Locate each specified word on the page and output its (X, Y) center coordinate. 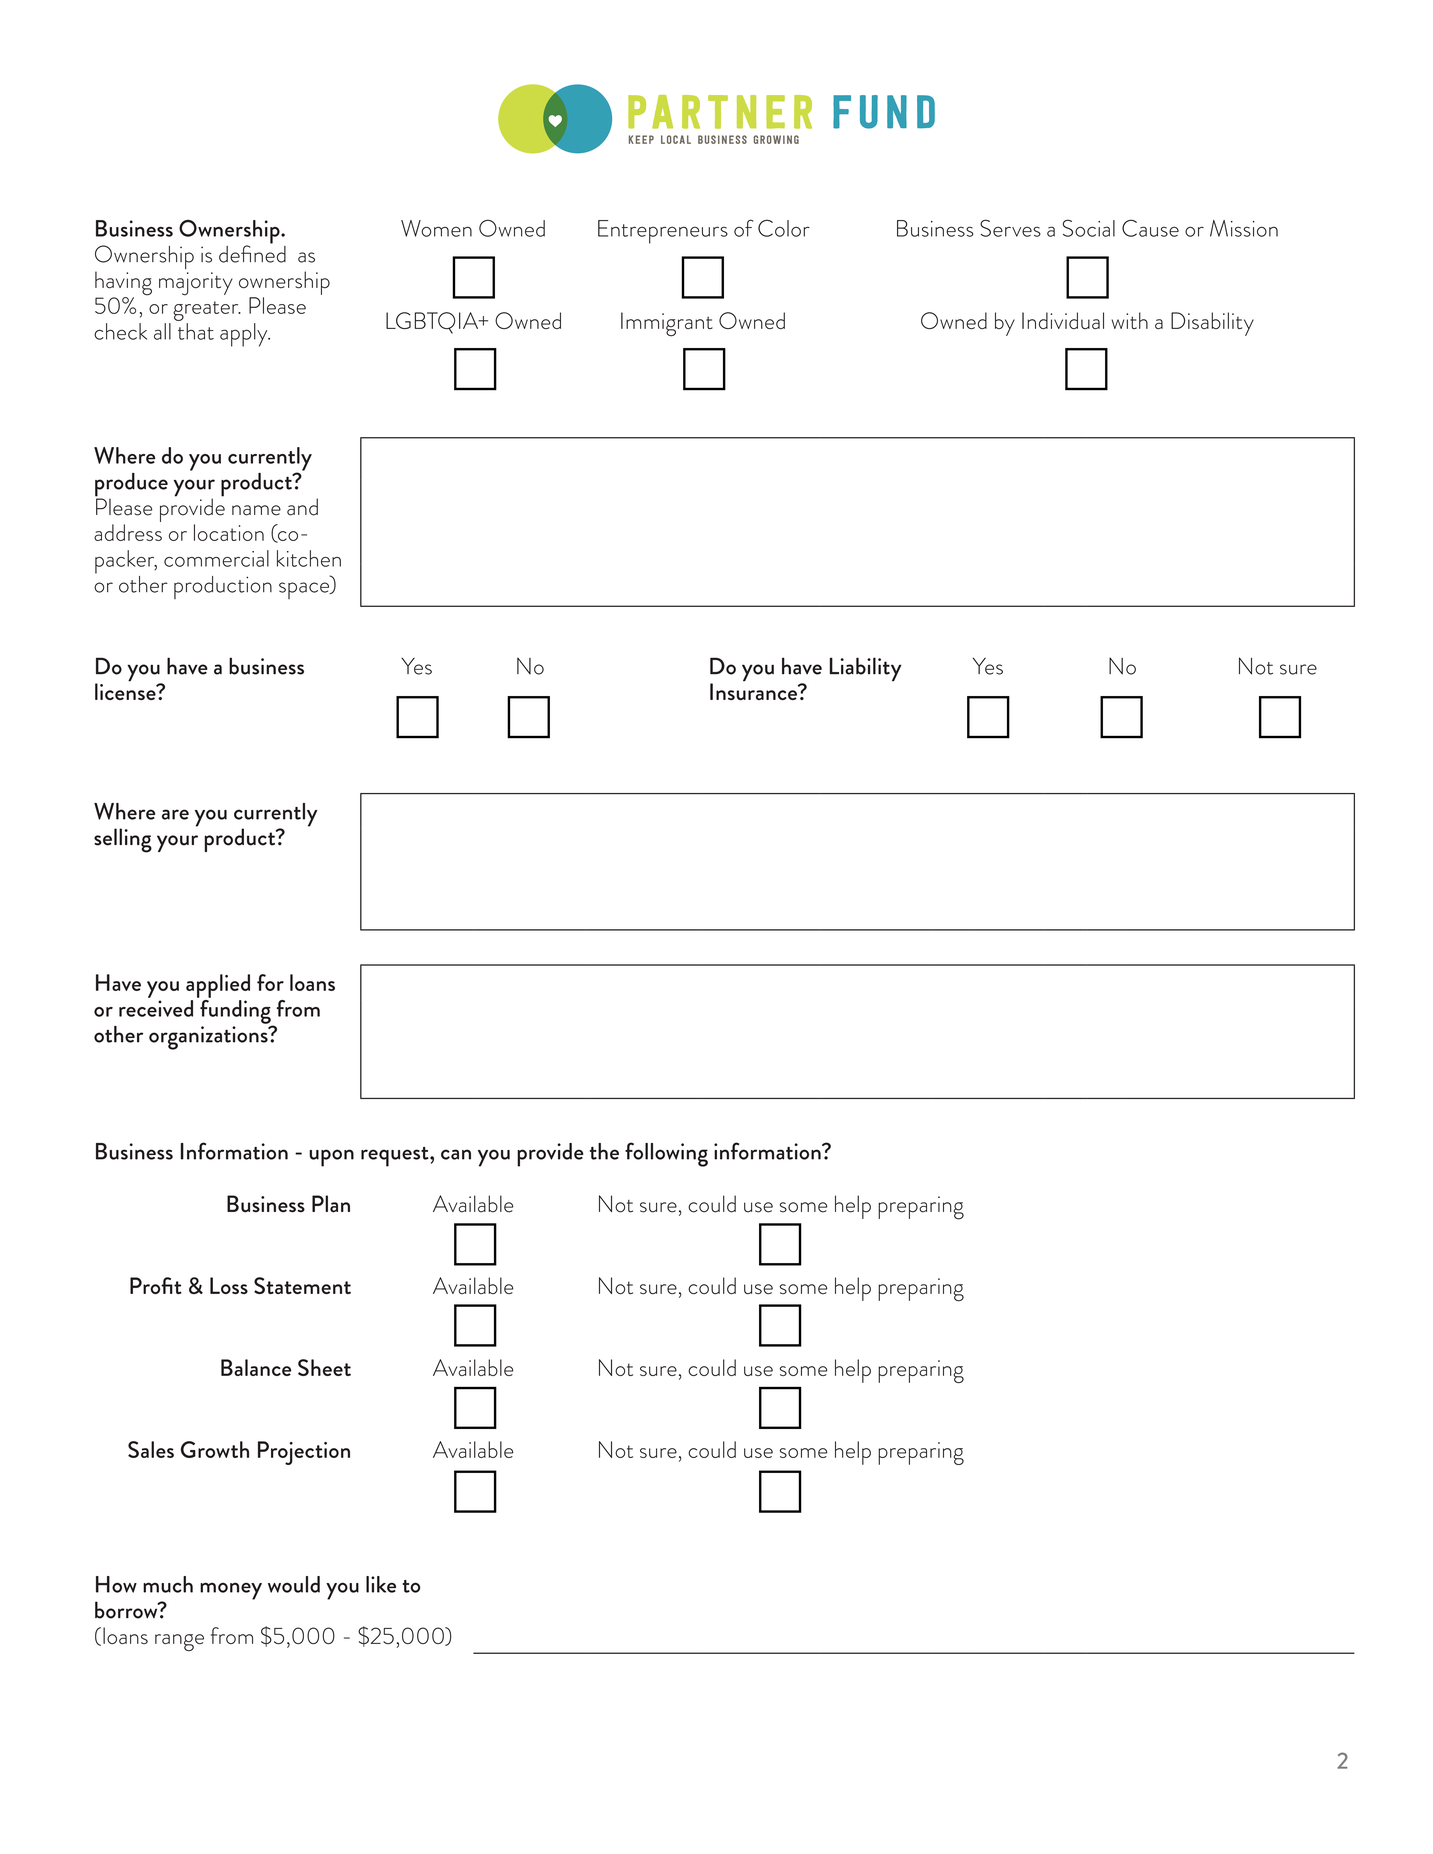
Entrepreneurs (663, 232)
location (229, 532)
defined (252, 253)
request (396, 1157)
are (175, 814)
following (666, 1154)
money (231, 1591)
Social (1089, 228)
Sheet (324, 1367)
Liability (866, 669)
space (305, 590)
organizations (209, 1038)
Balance (256, 1367)
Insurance (754, 690)
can (456, 1154)
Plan (331, 1204)
